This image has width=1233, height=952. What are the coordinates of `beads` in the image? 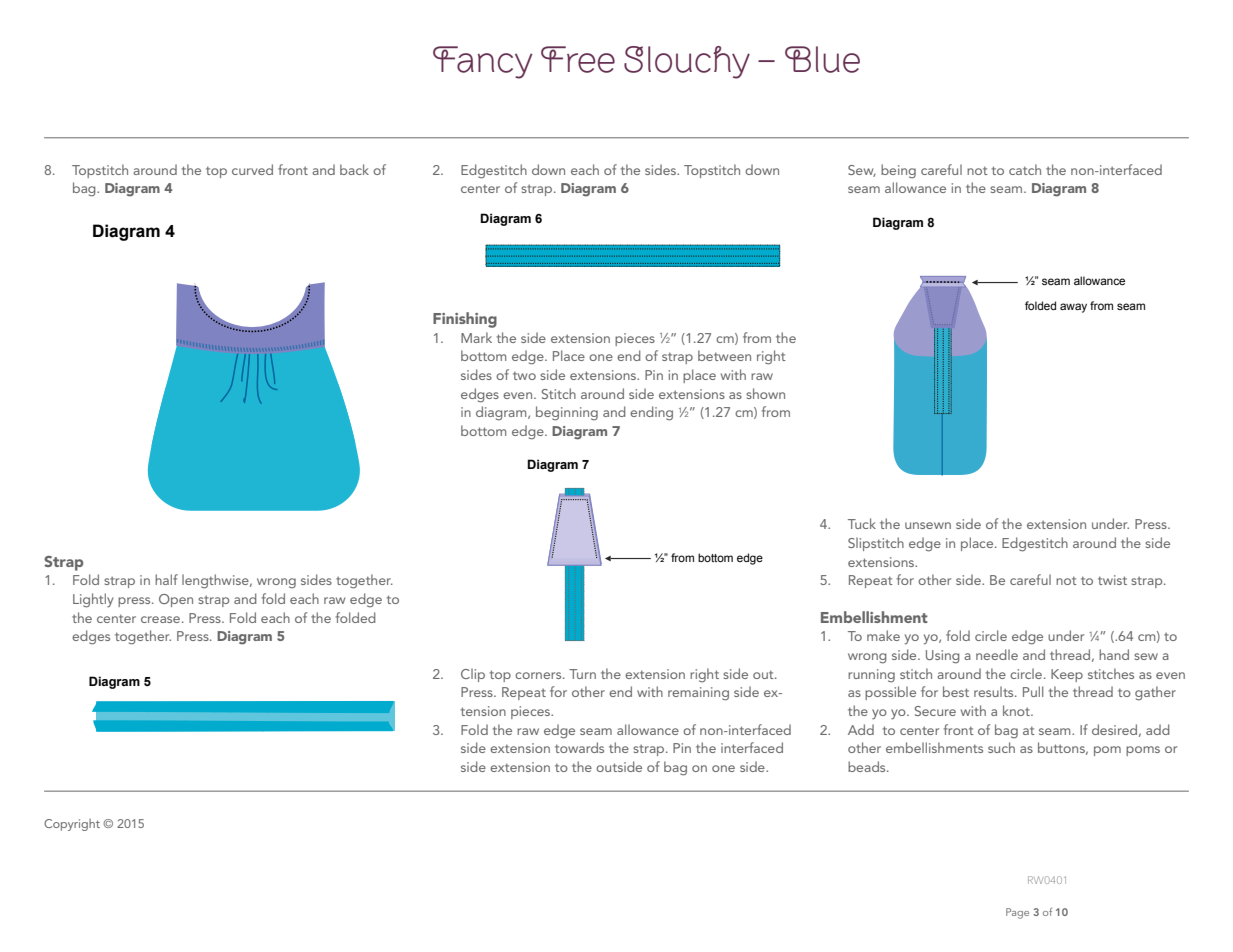 It's located at (868, 766).
